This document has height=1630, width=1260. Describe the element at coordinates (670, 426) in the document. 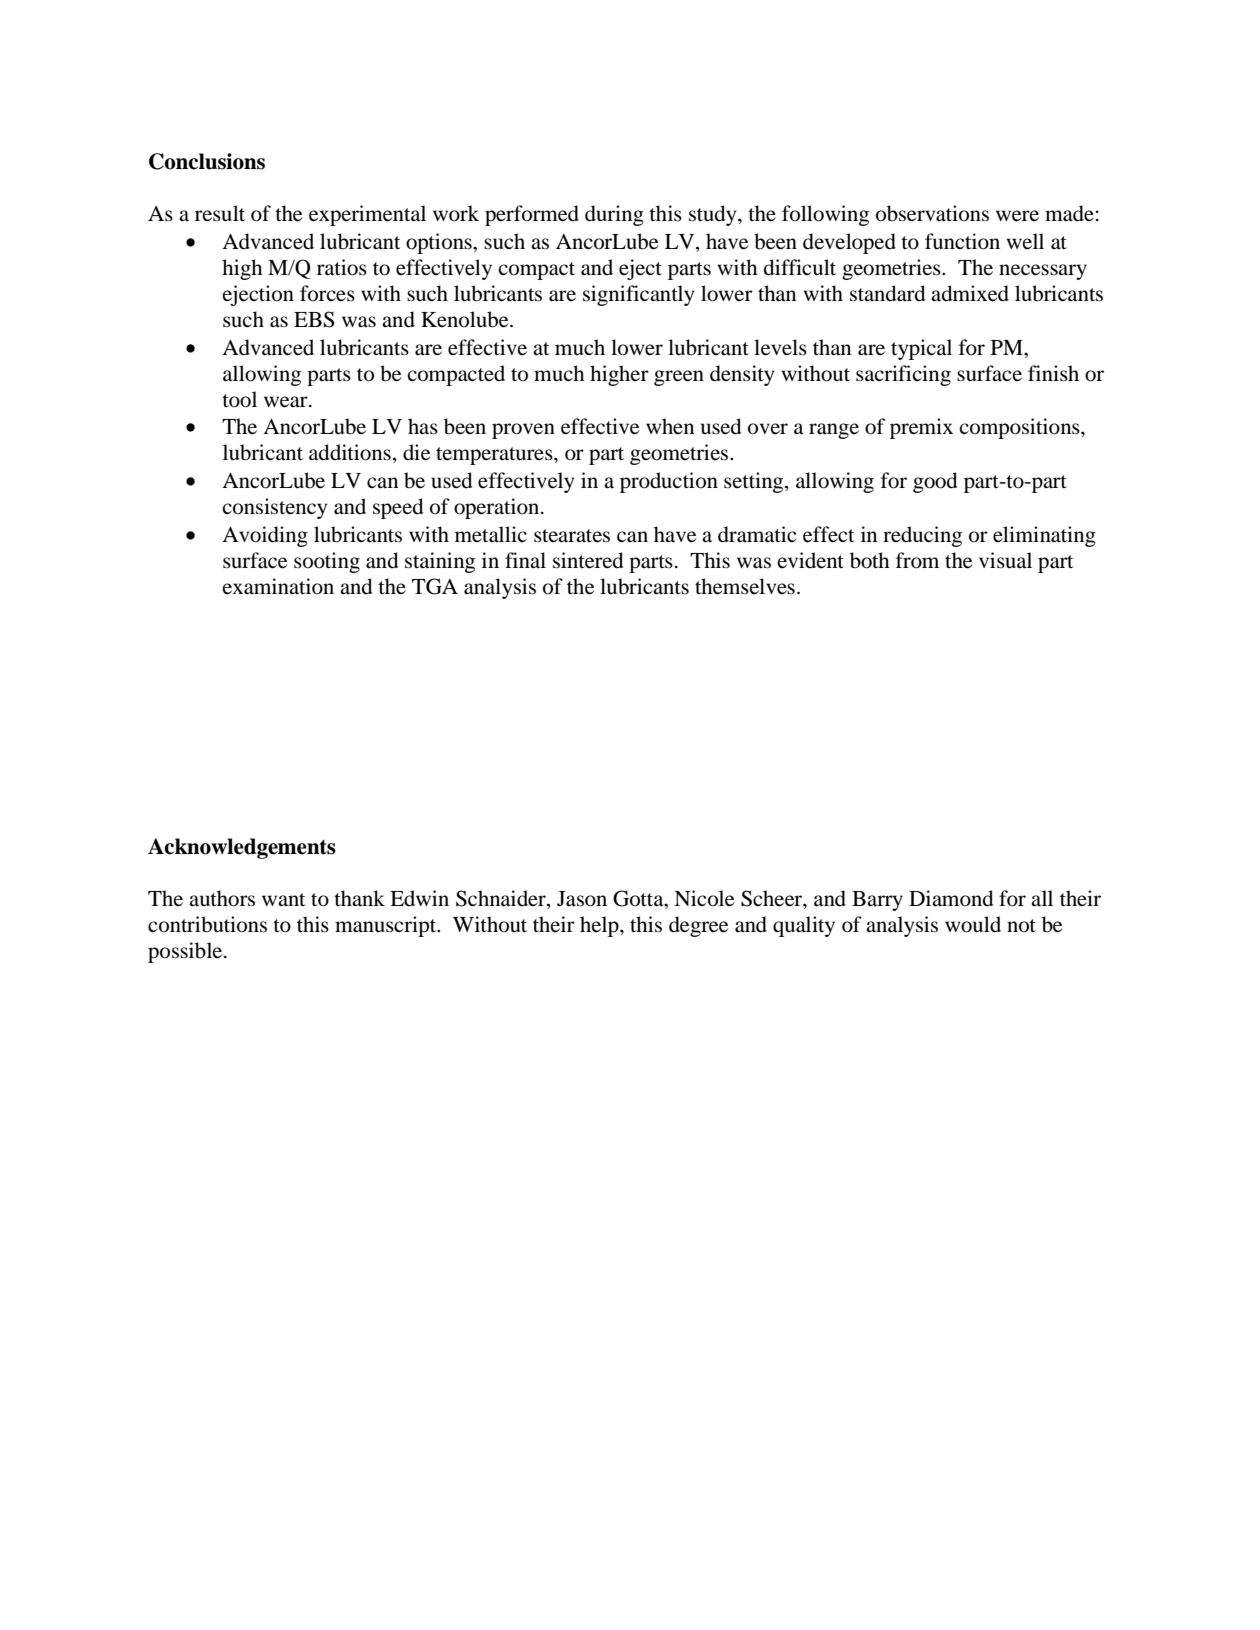

I see `when` at that location.
